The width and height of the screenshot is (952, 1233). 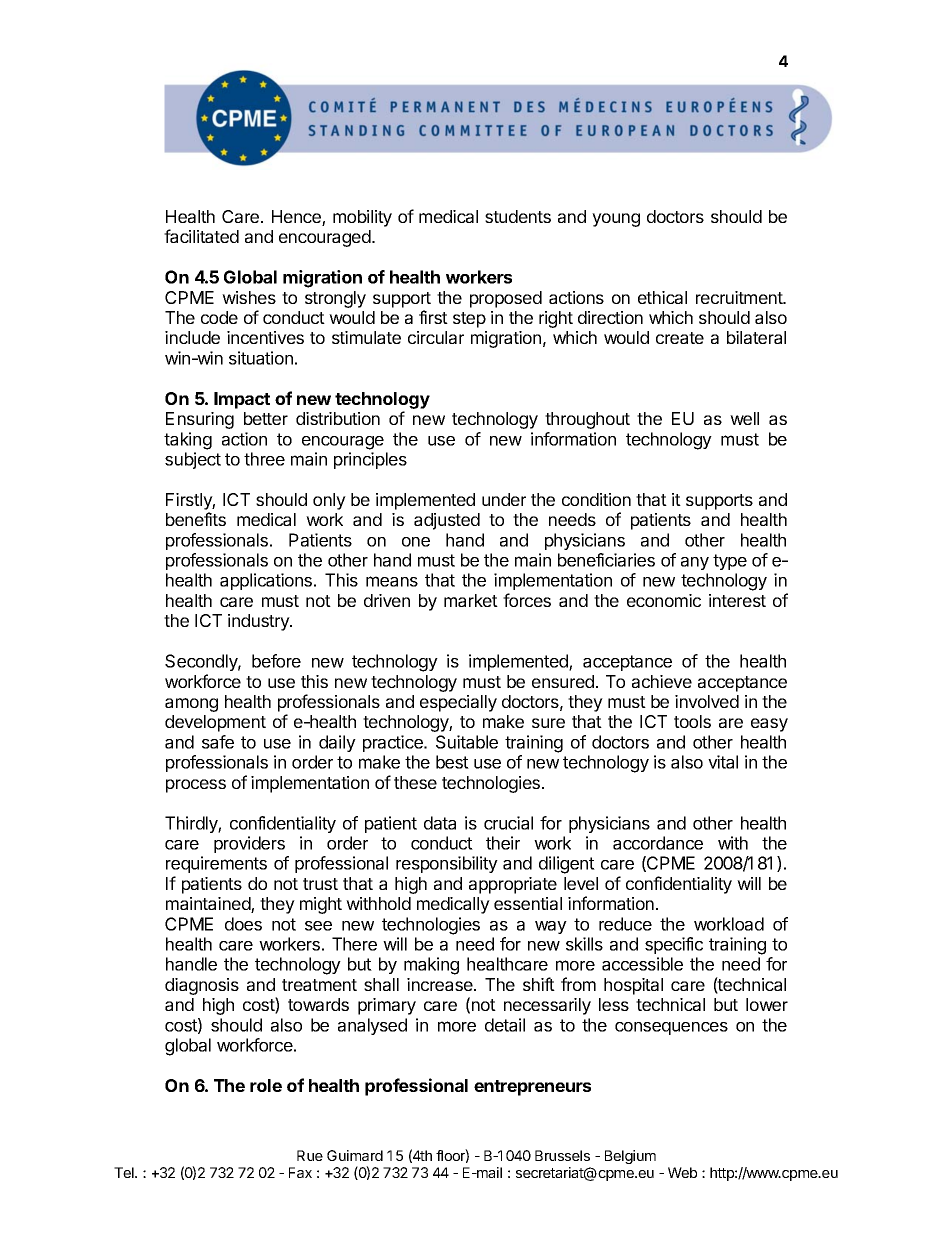 I want to click on entrepreneurs, so click(x=532, y=1088).
